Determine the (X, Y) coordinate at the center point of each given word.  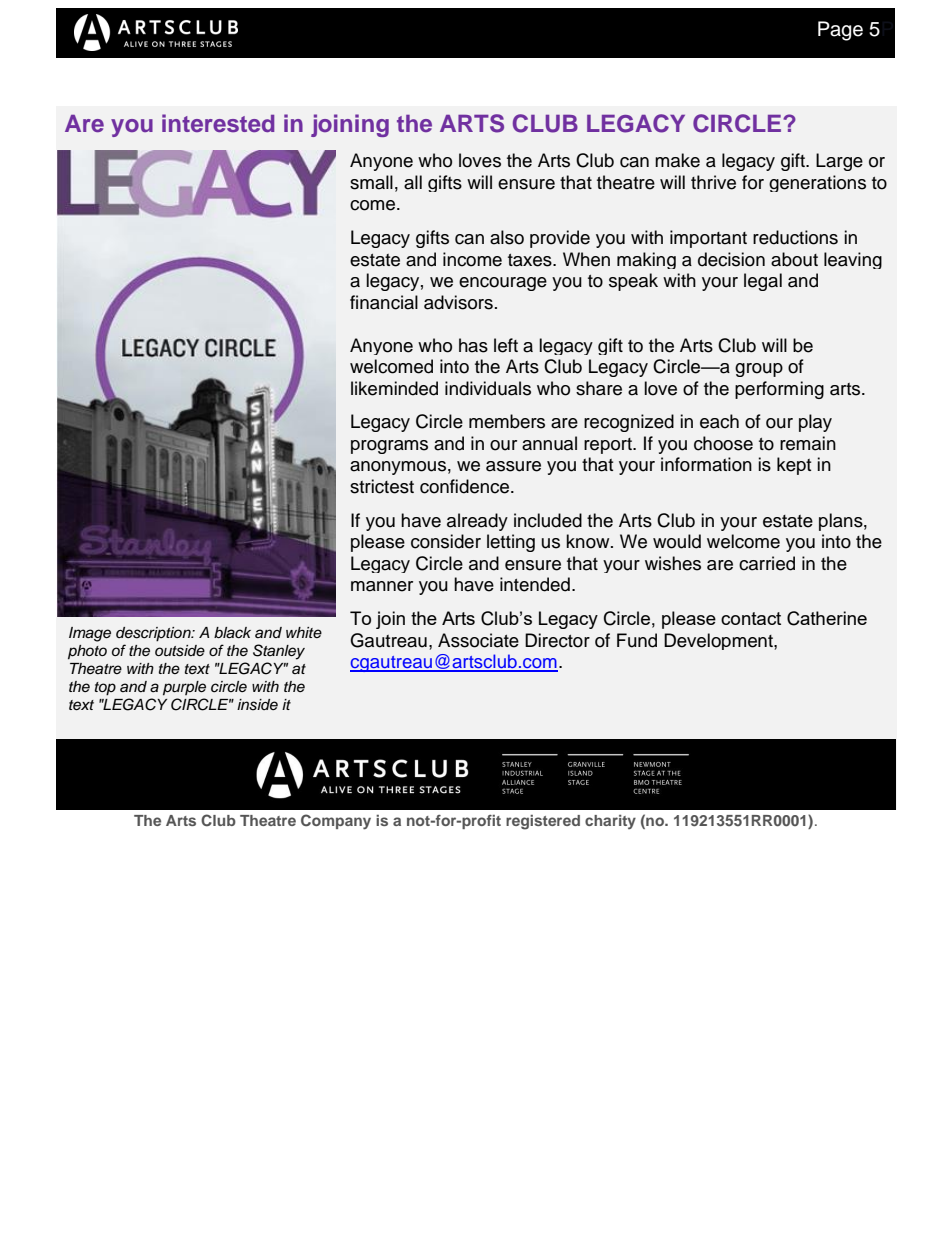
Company (336, 822)
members (507, 421)
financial (384, 302)
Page (840, 31)
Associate (478, 640)
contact (751, 618)
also (507, 237)
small (371, 182)
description (154, 634)
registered (543, 822)
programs (389, 447)
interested (218, 123)
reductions (795, 237)
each (719, 421)
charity (610, 822)
